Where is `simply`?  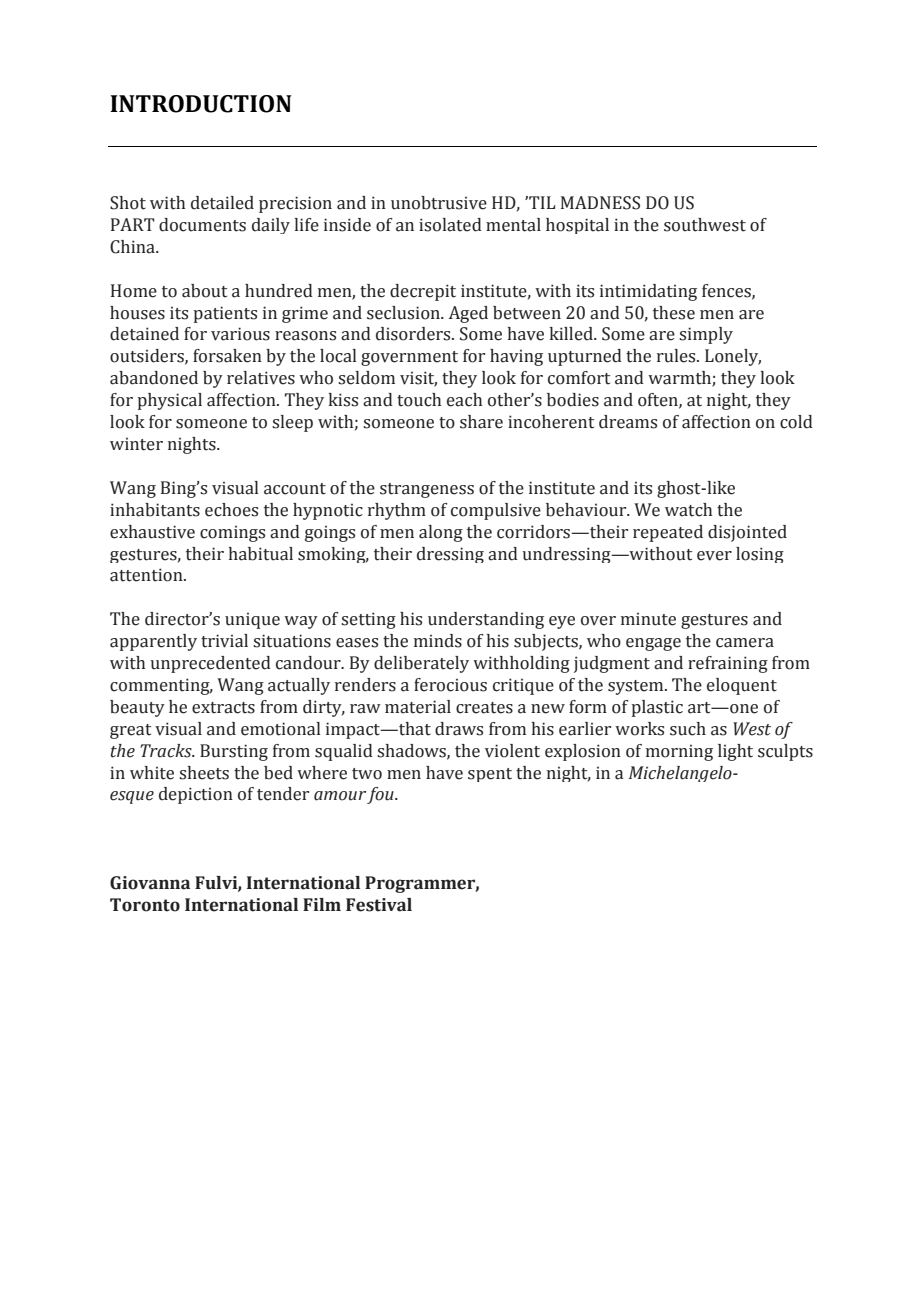 simply is located at coordinates (706, 335).
